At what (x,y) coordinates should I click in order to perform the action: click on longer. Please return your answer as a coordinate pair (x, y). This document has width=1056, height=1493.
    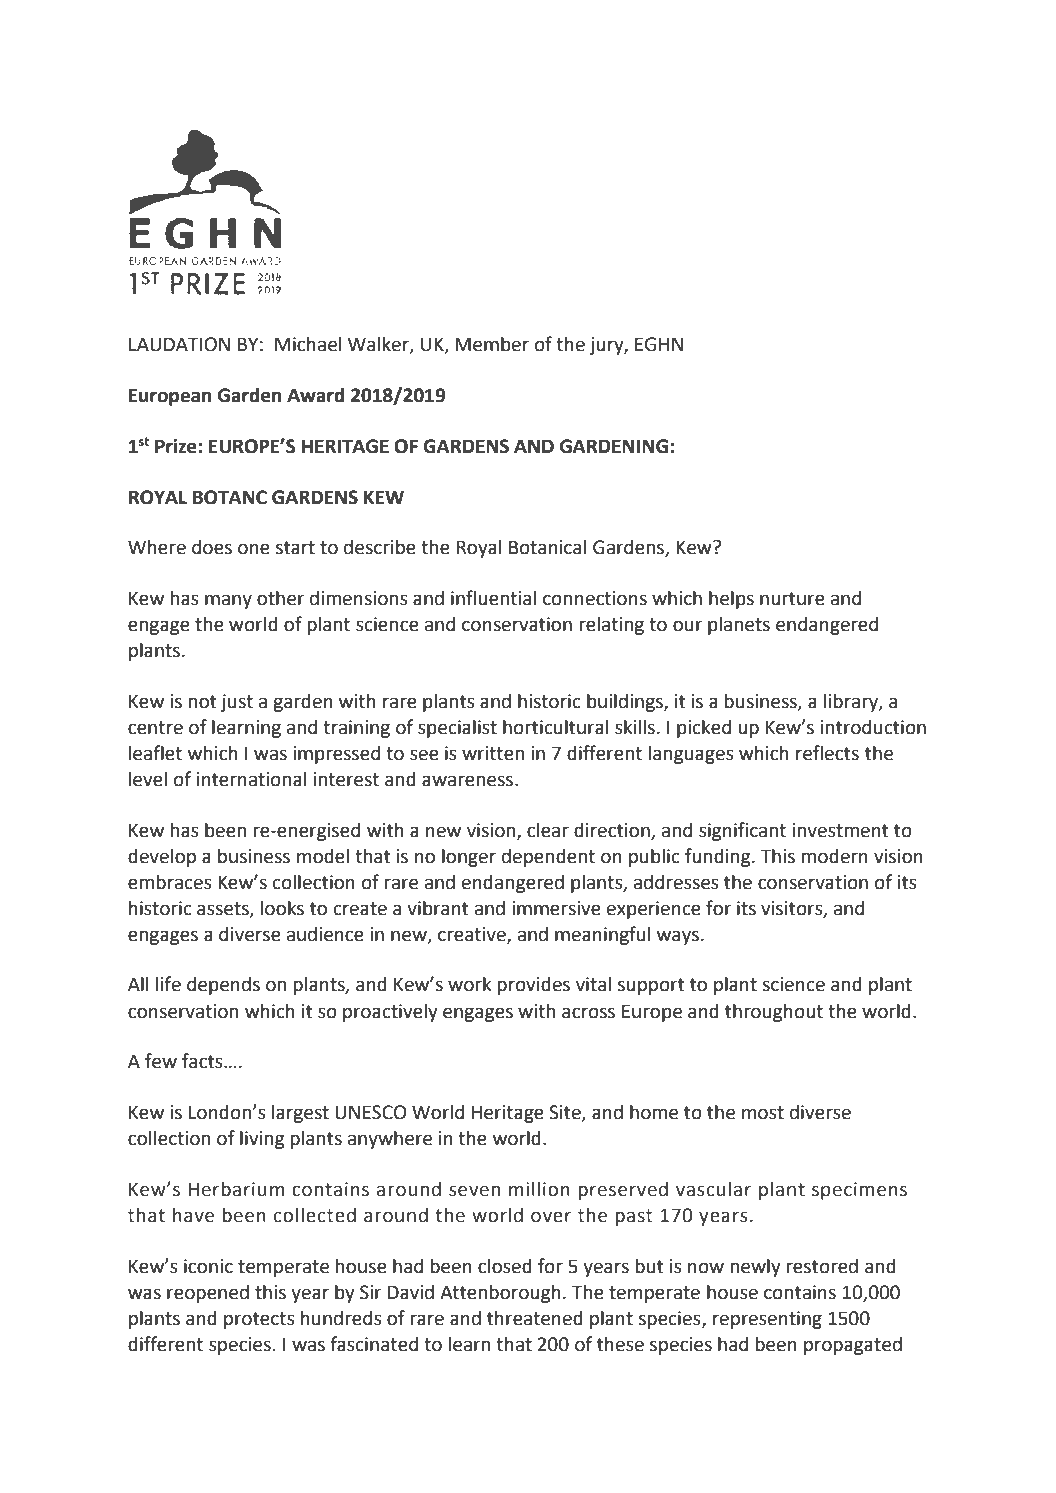
    Looking at the image, I should click on (469, 857).
